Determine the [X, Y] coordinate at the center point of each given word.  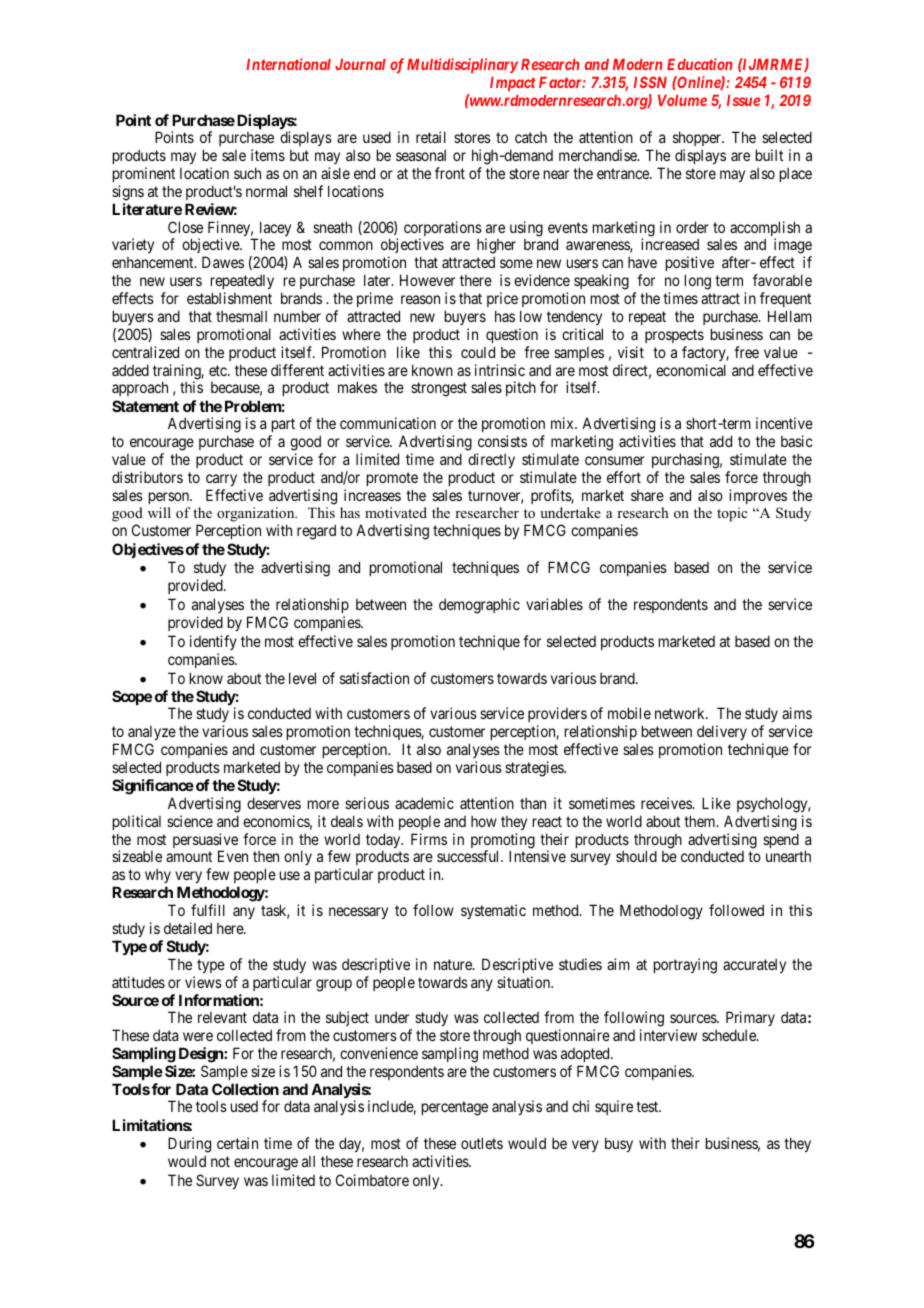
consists [502, 441]
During [189, 1146]
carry [221, 480]
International [288, 64]
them [701, 821]
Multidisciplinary [462, 65]
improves [758, 496]
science [190, 821]
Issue [743, 100]
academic [424, 803]
